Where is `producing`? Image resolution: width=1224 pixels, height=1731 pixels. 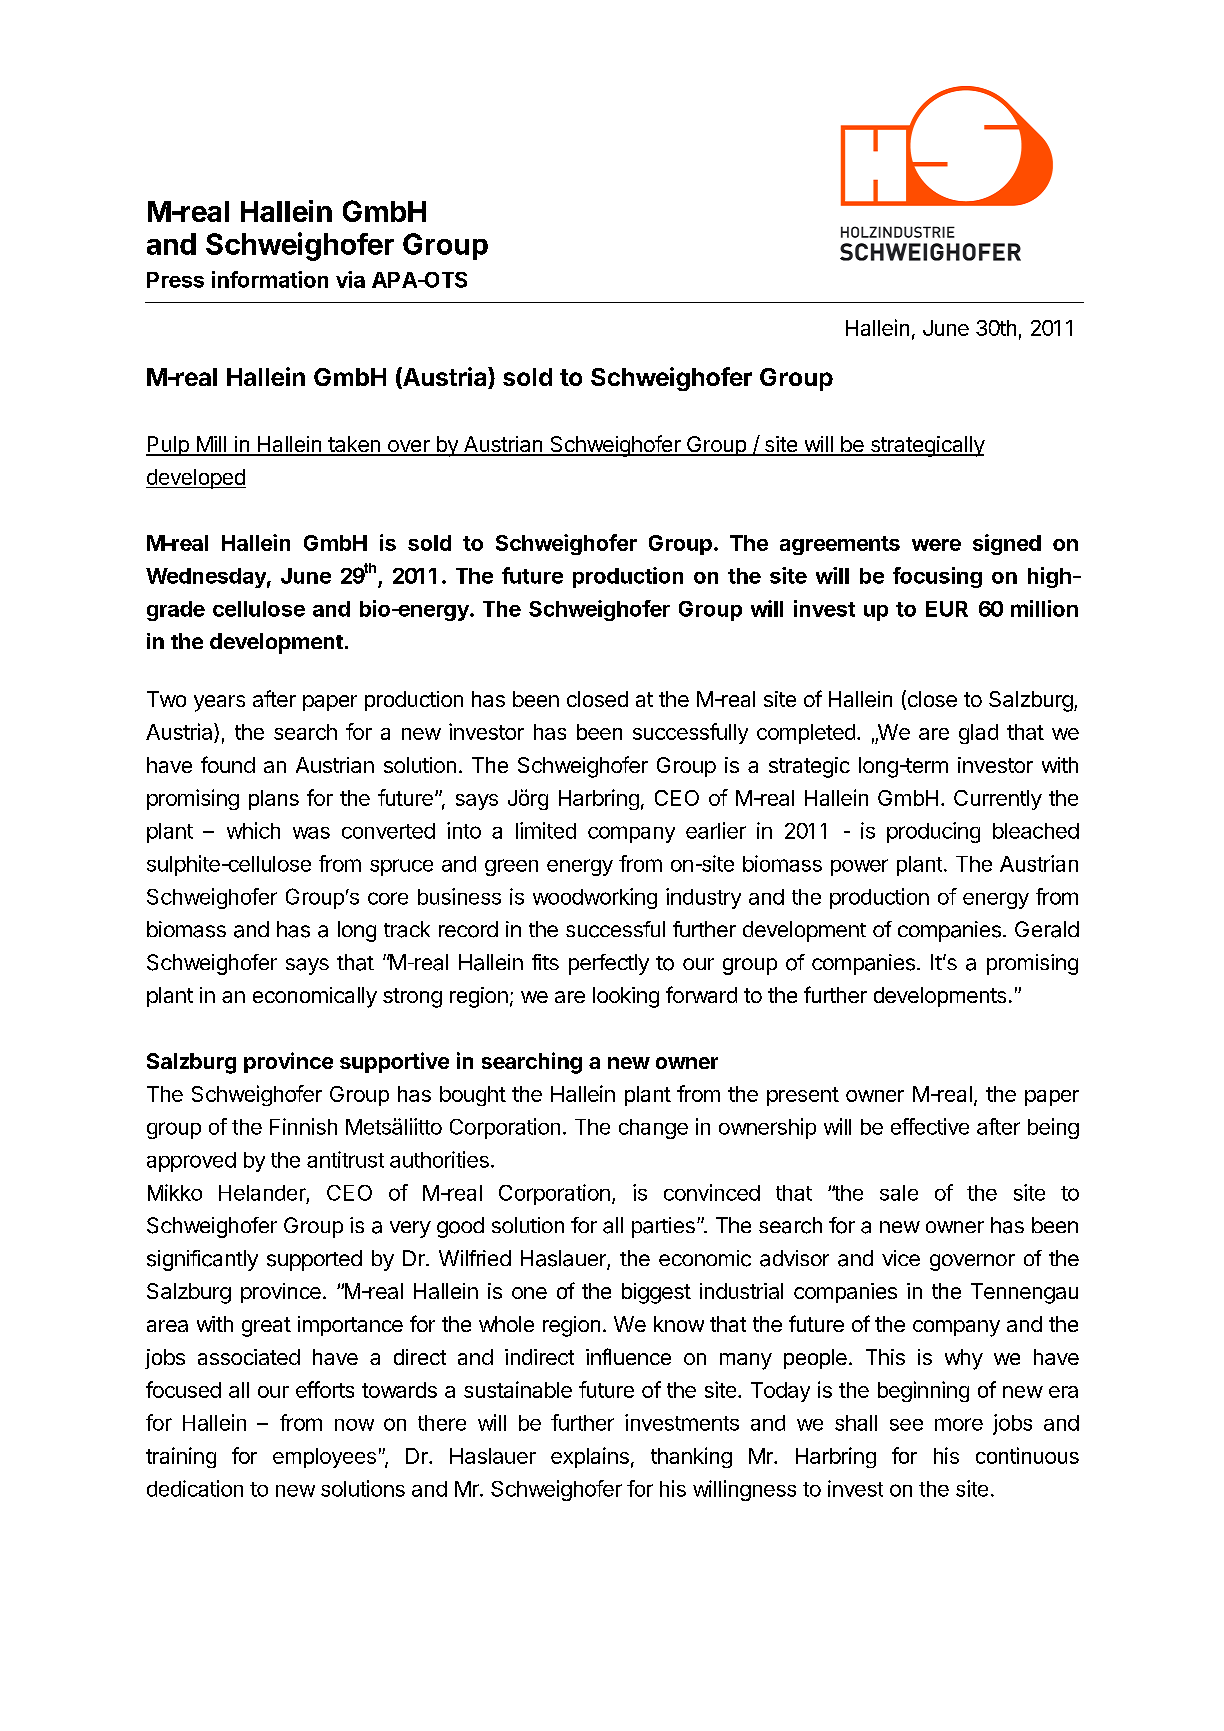
producing is located at coordinates (933, 832).
